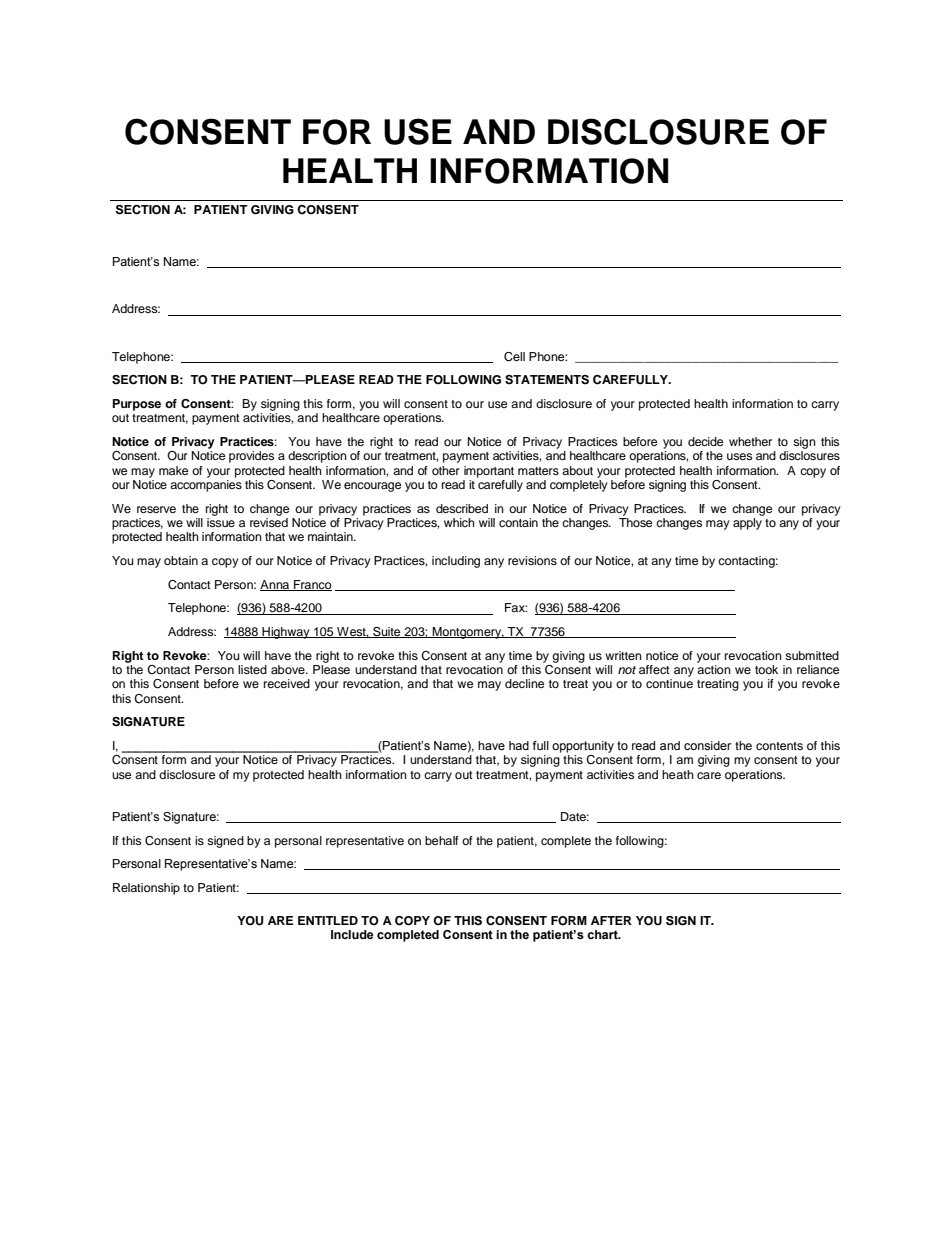  What do you see at coordinates (714, 669) in the page?
I see `action` at bounding box center [714, 669].
